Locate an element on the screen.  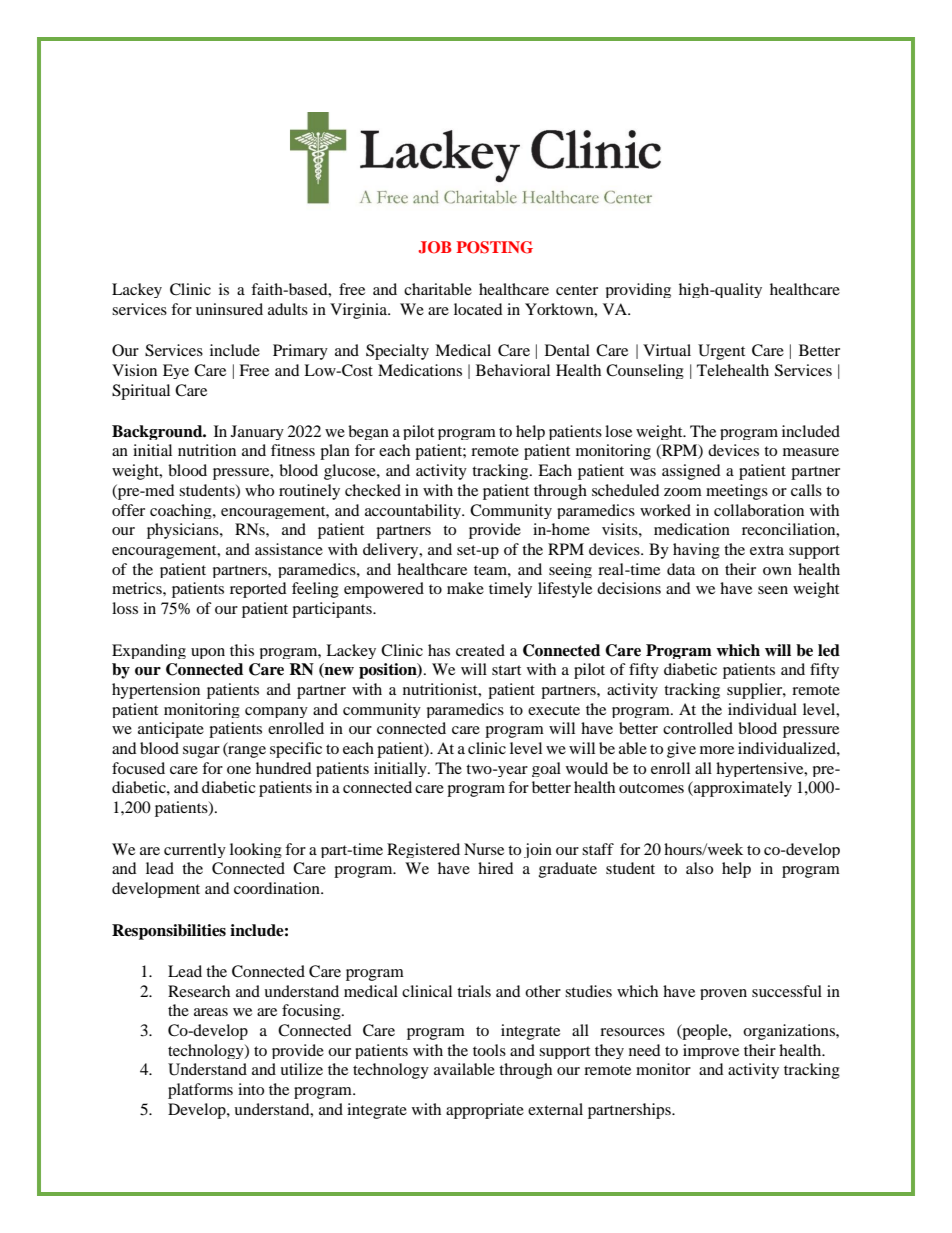
reported is located at coordinates (258, 590).
